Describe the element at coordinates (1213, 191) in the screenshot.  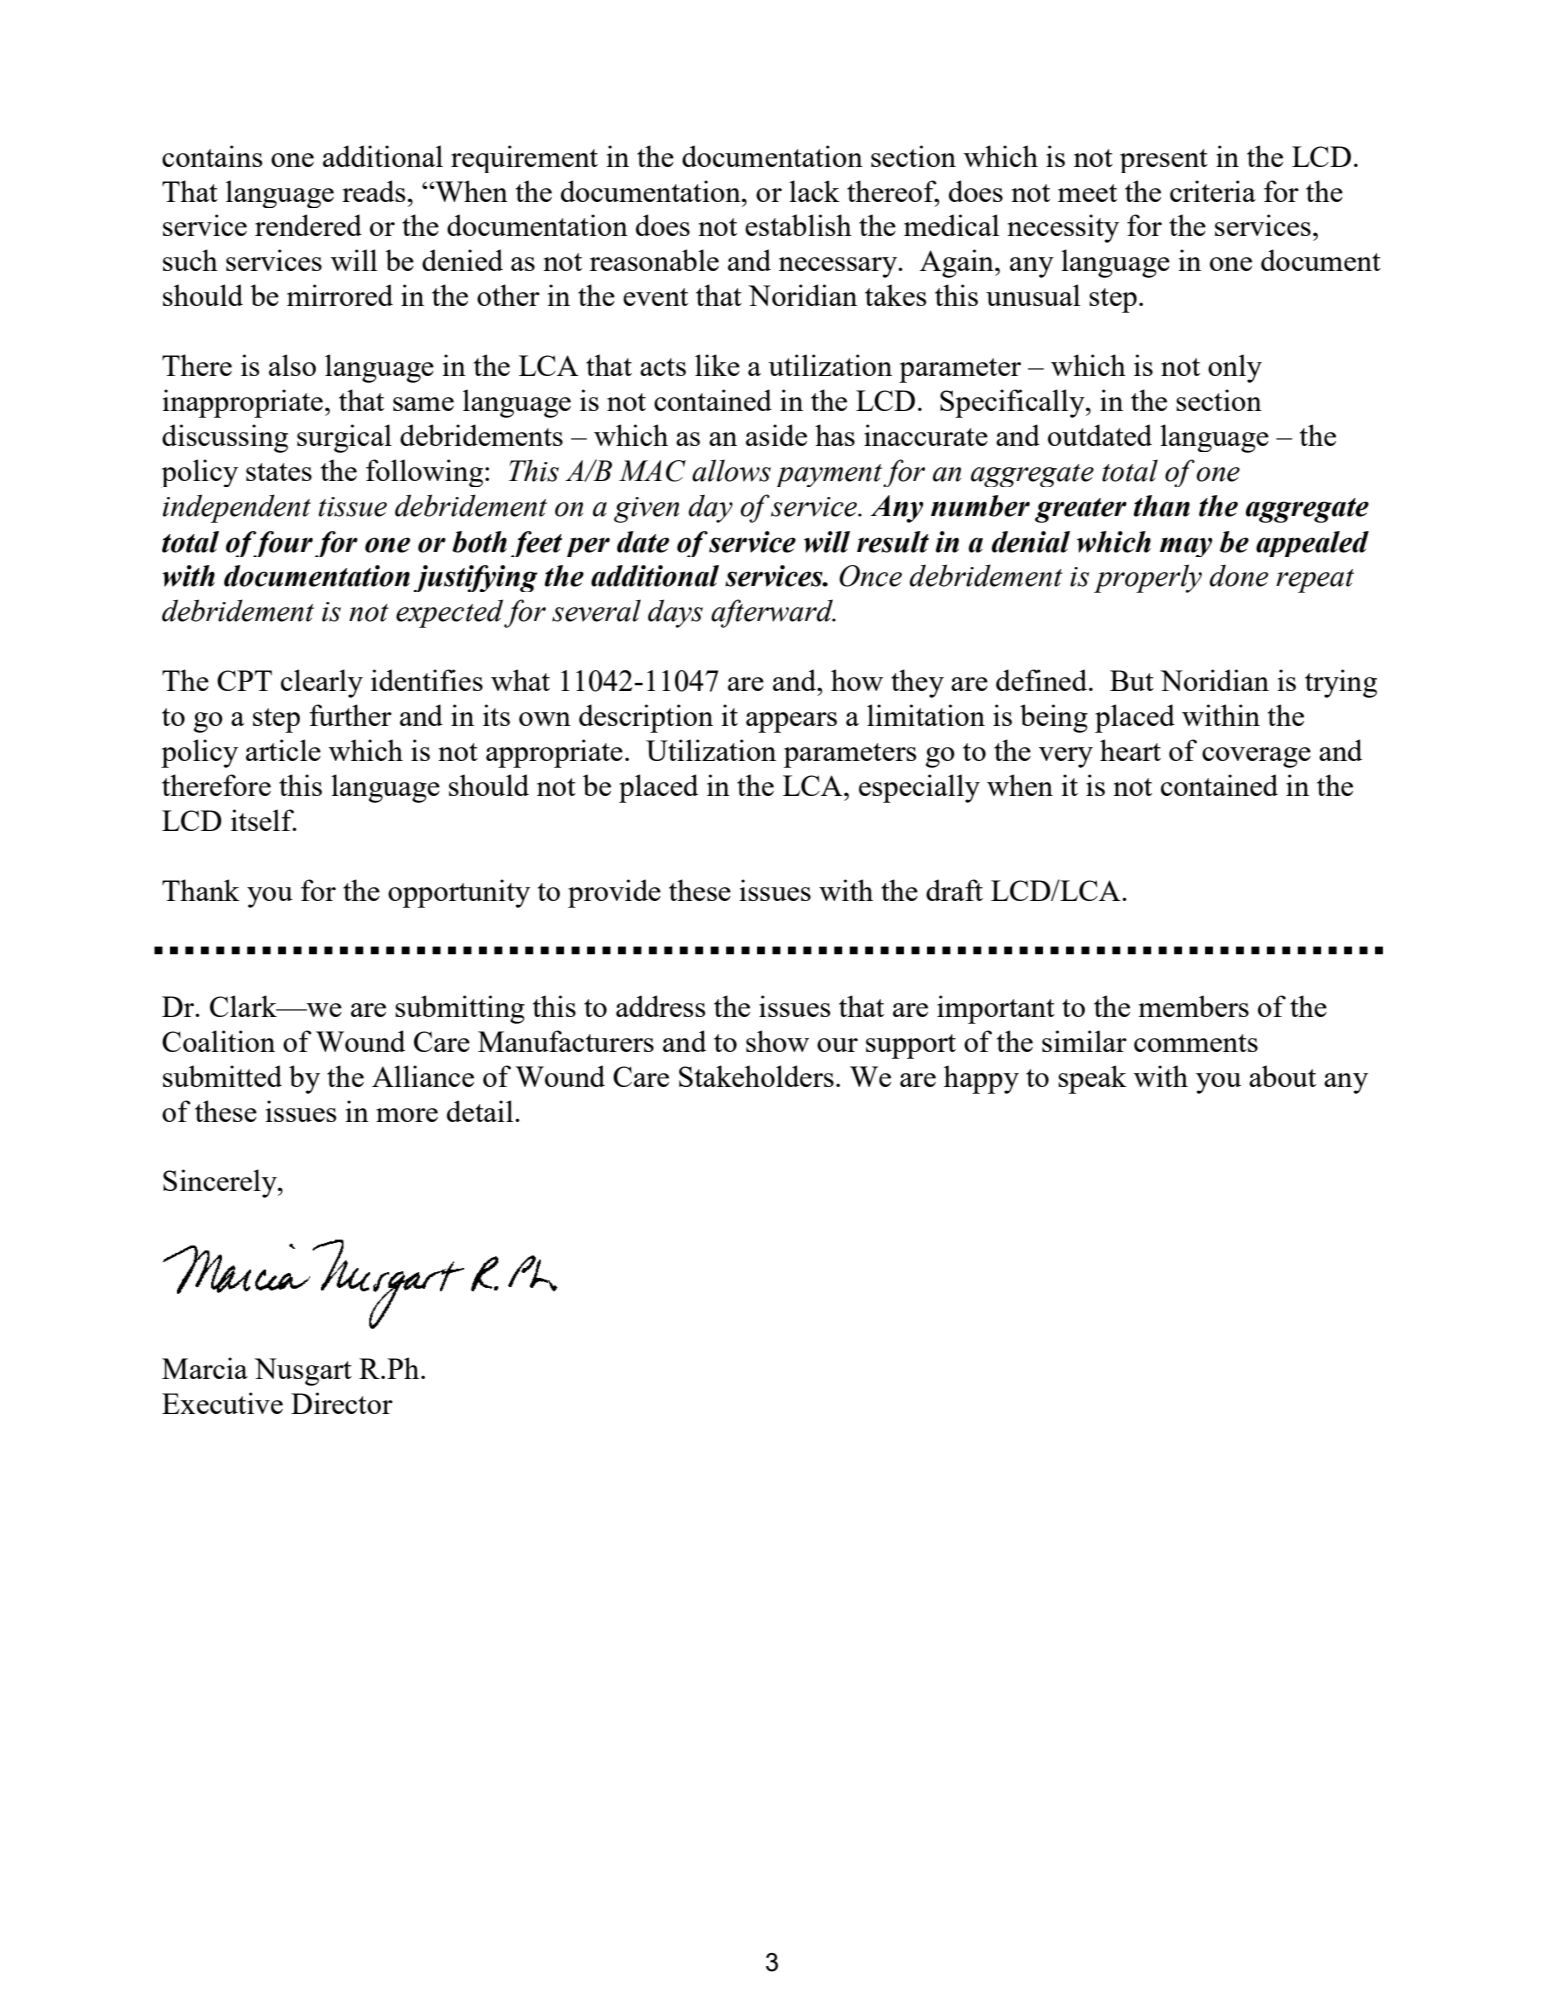
I see `criteria` at that location.
